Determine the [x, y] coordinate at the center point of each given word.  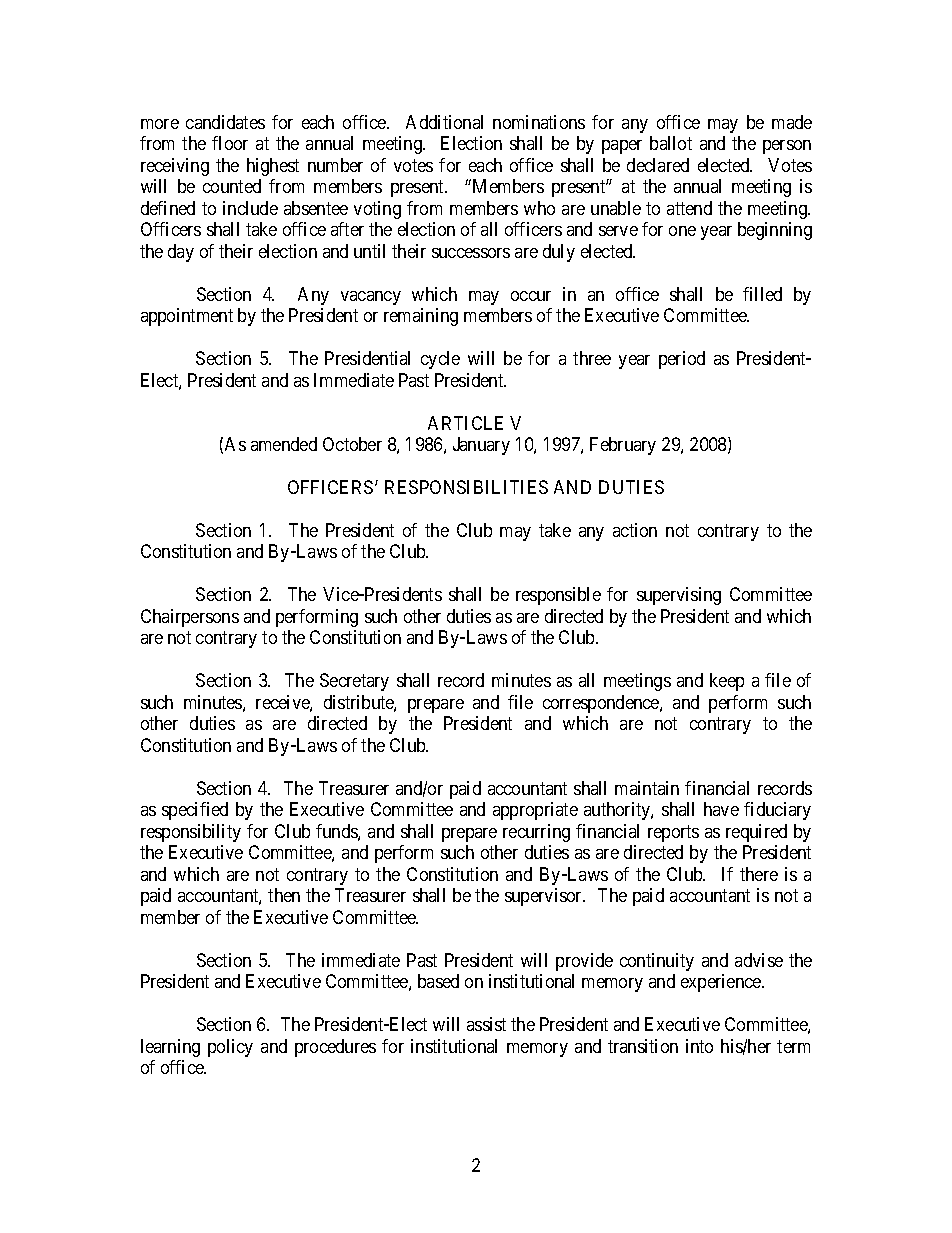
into [699, 1046]
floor [230, 143]
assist [486, 1024]
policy [230, 1048]
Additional [444, 122]
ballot [671, 143]
